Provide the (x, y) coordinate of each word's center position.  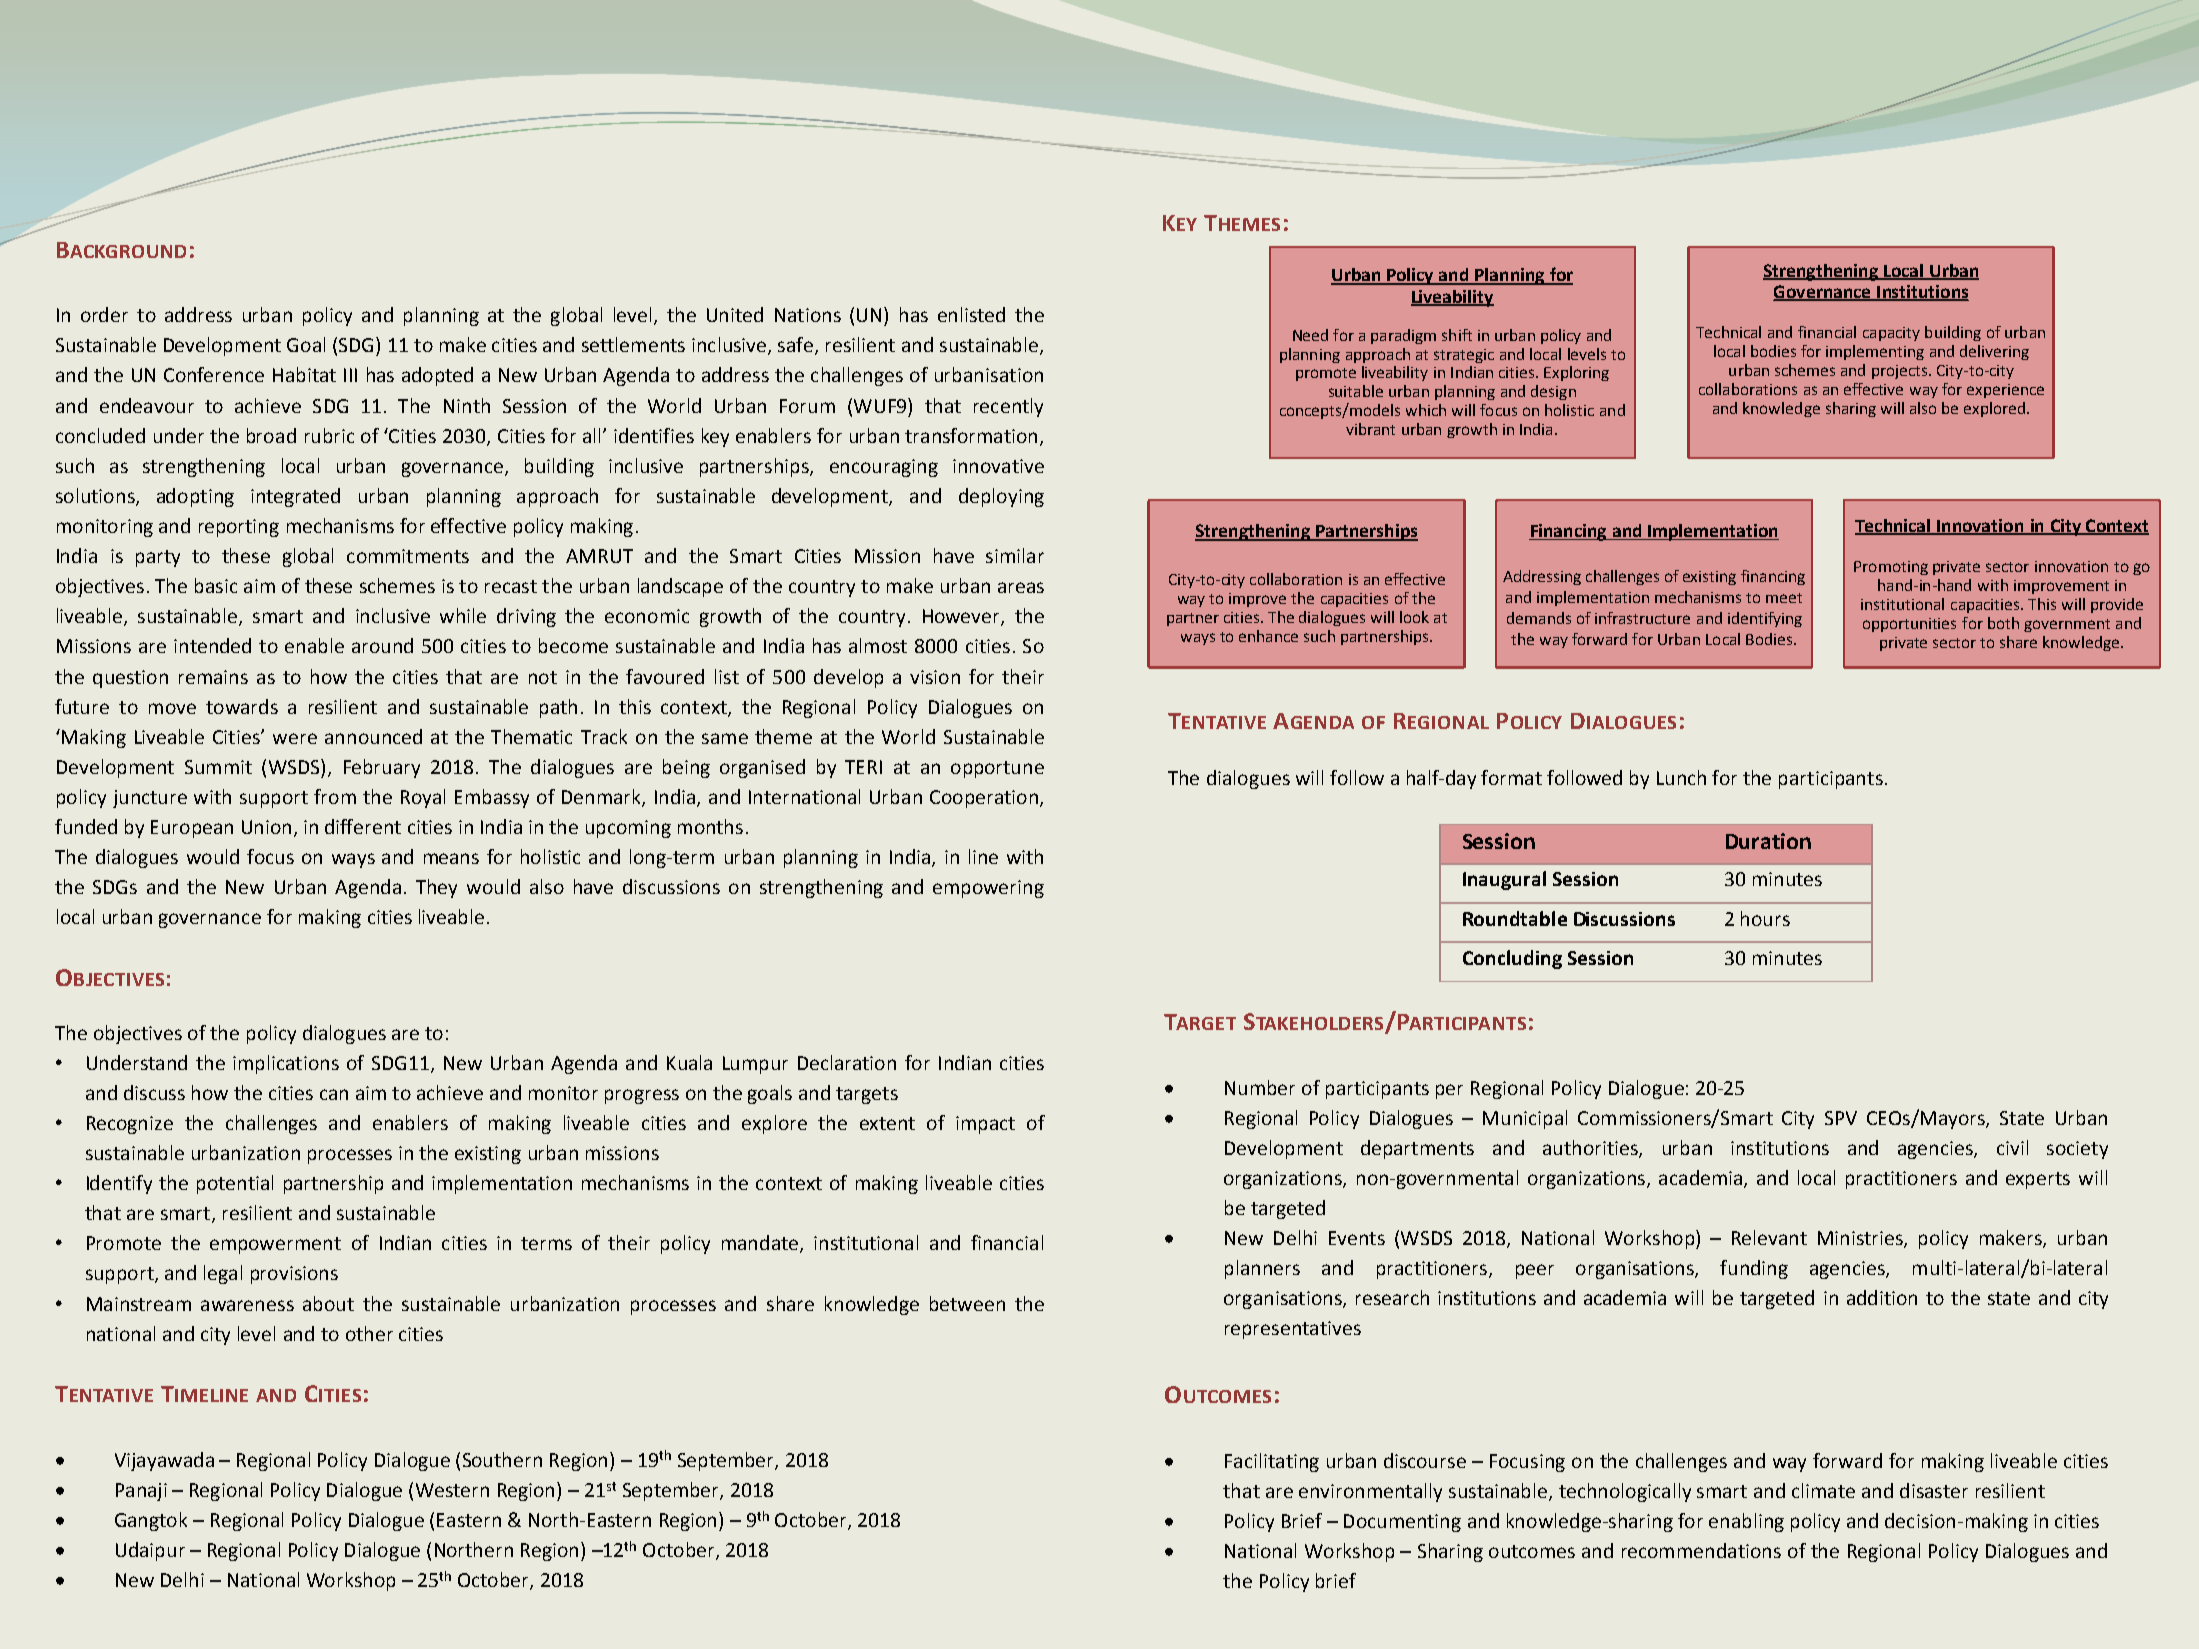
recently (1008, 407)
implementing (1875, 352)
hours (1765, 918)
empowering (988, 889)
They (436, 888)
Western (452, 1490)
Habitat (304, 374)
